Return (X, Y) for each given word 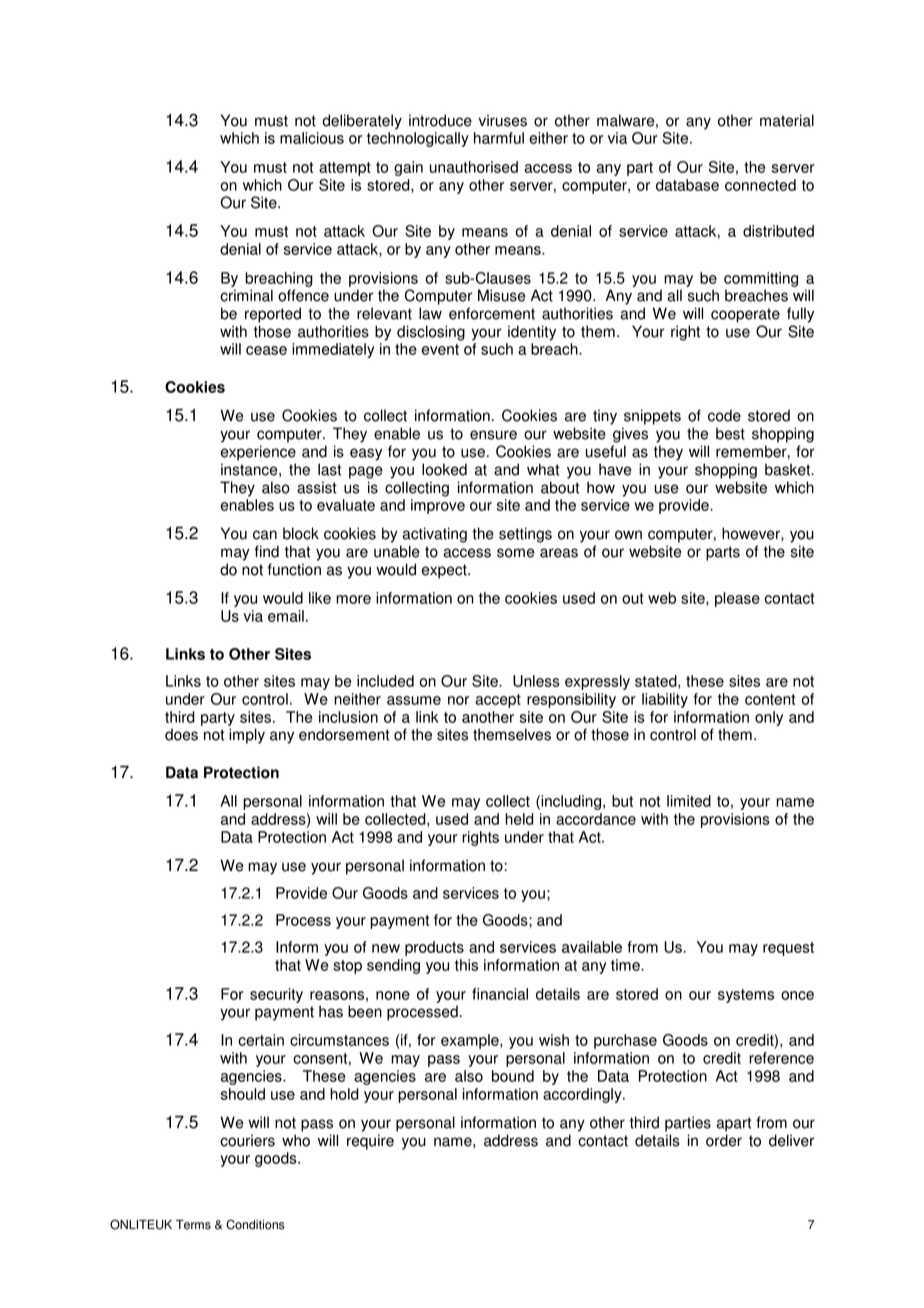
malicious (312, 138)
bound (513, 1076)
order (724, 1140)
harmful (499, 138)
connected (760, 185)
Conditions (255, 1224)
